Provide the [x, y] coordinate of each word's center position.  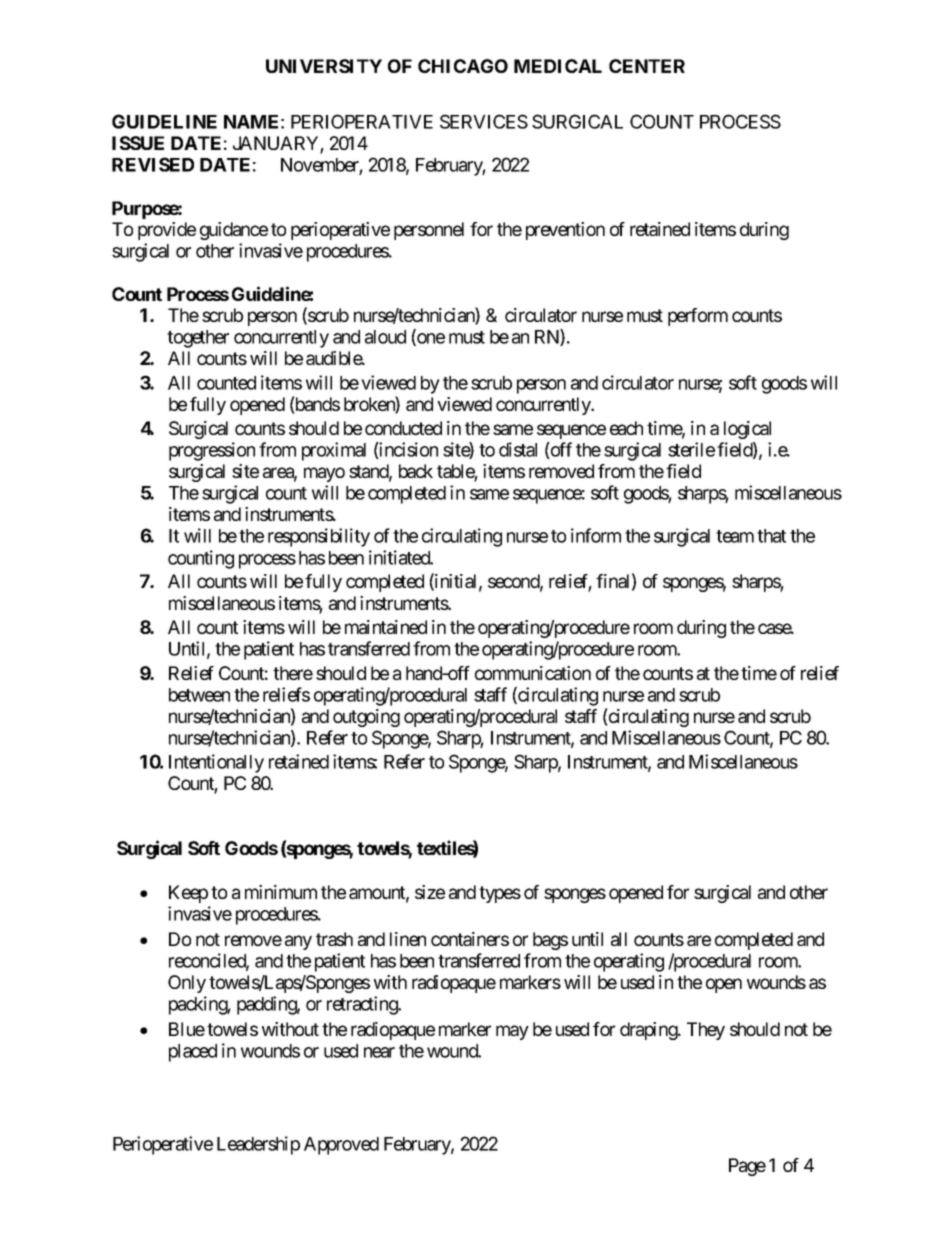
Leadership [258, 1145]
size [430, 892]
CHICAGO [463, 66]
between [199, 695]
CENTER [647, 66]
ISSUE [138, 143]
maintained [386, 627]
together [198, 339]
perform [698, 317]
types [500, 894]
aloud [385, 337]
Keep [188, 894]
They [706, 1031]
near [379, 1052]
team [735, 536]
